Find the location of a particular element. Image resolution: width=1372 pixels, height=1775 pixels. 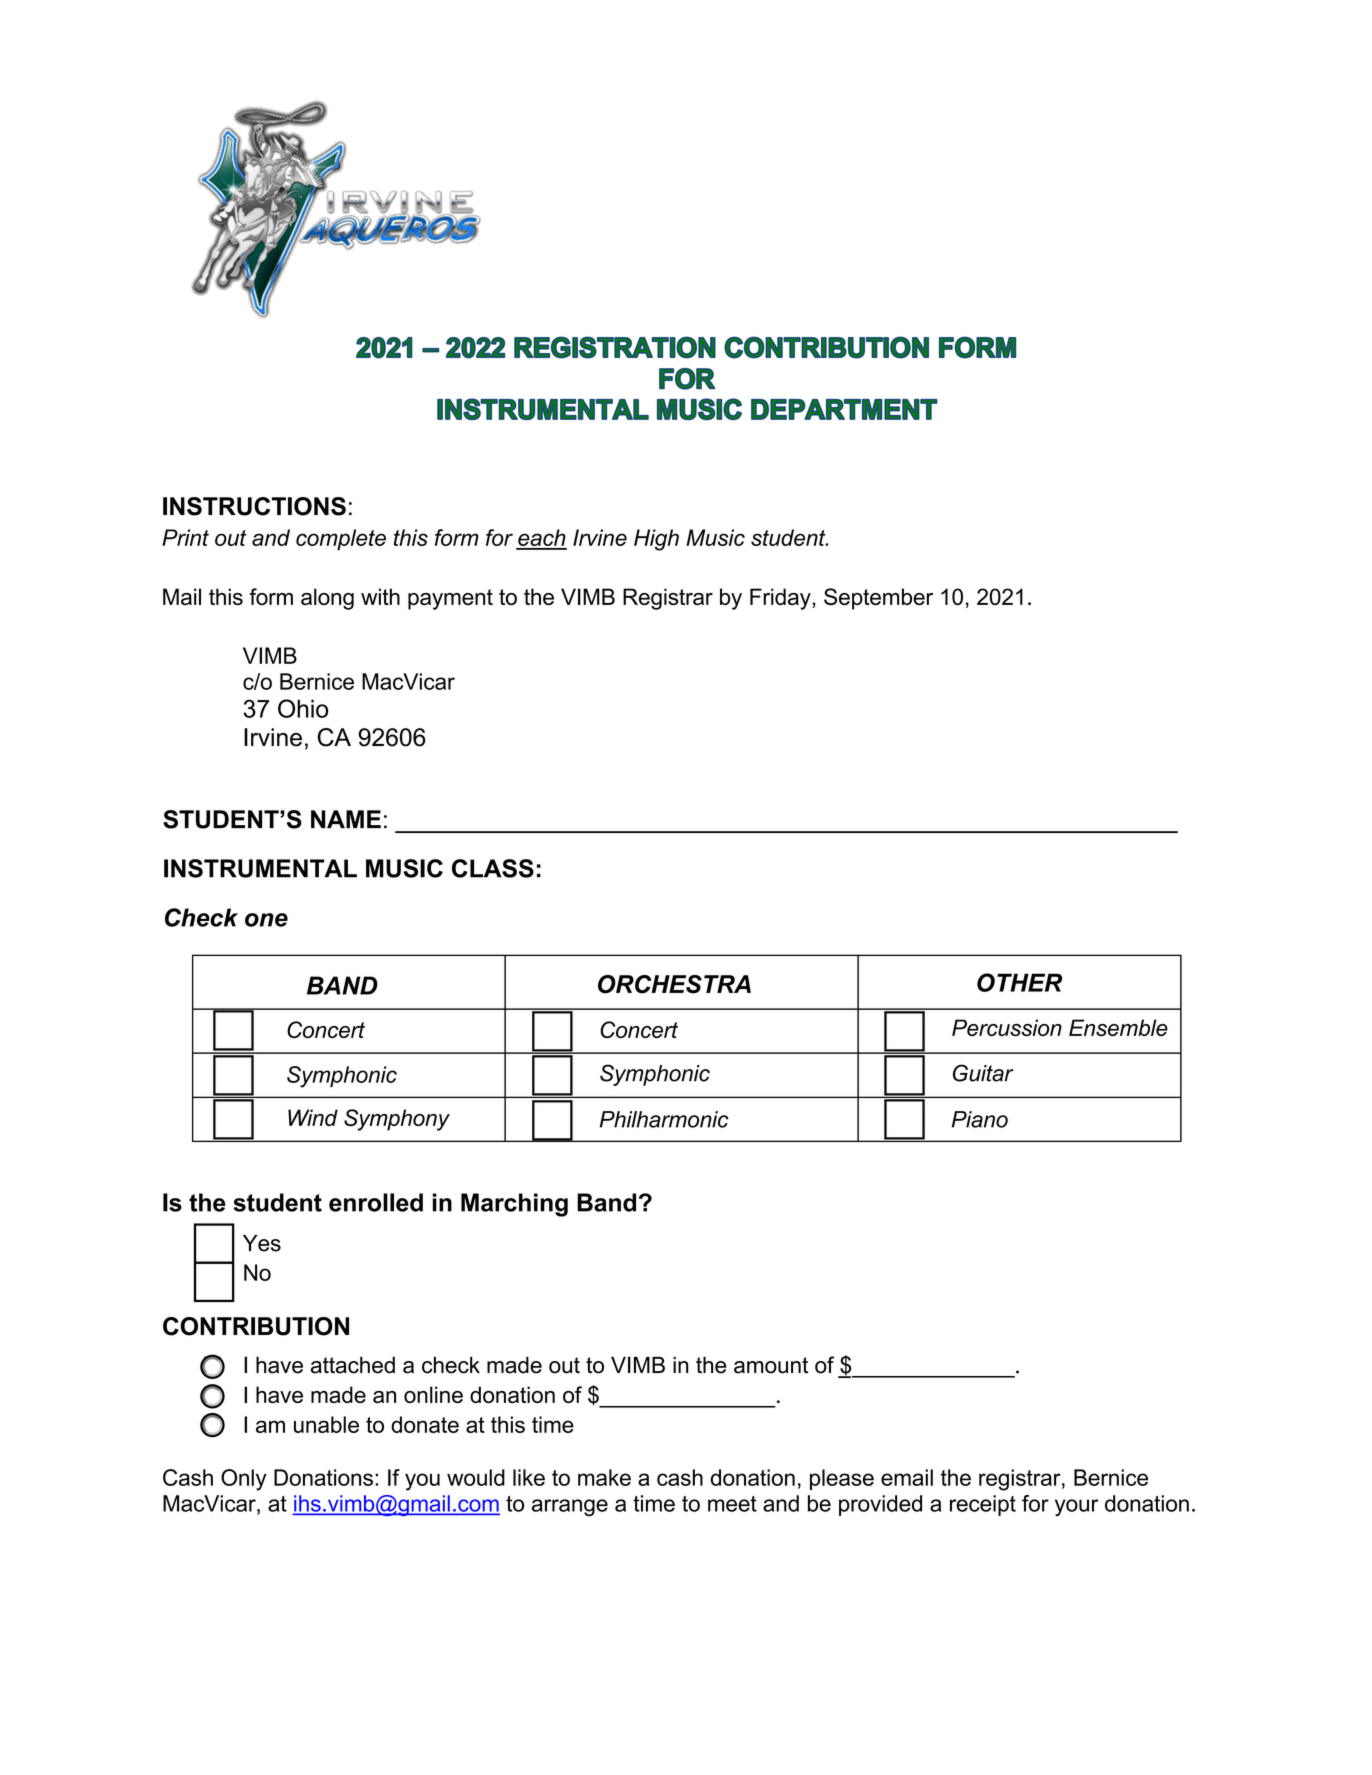

September is located at coordinates (878, 599).
